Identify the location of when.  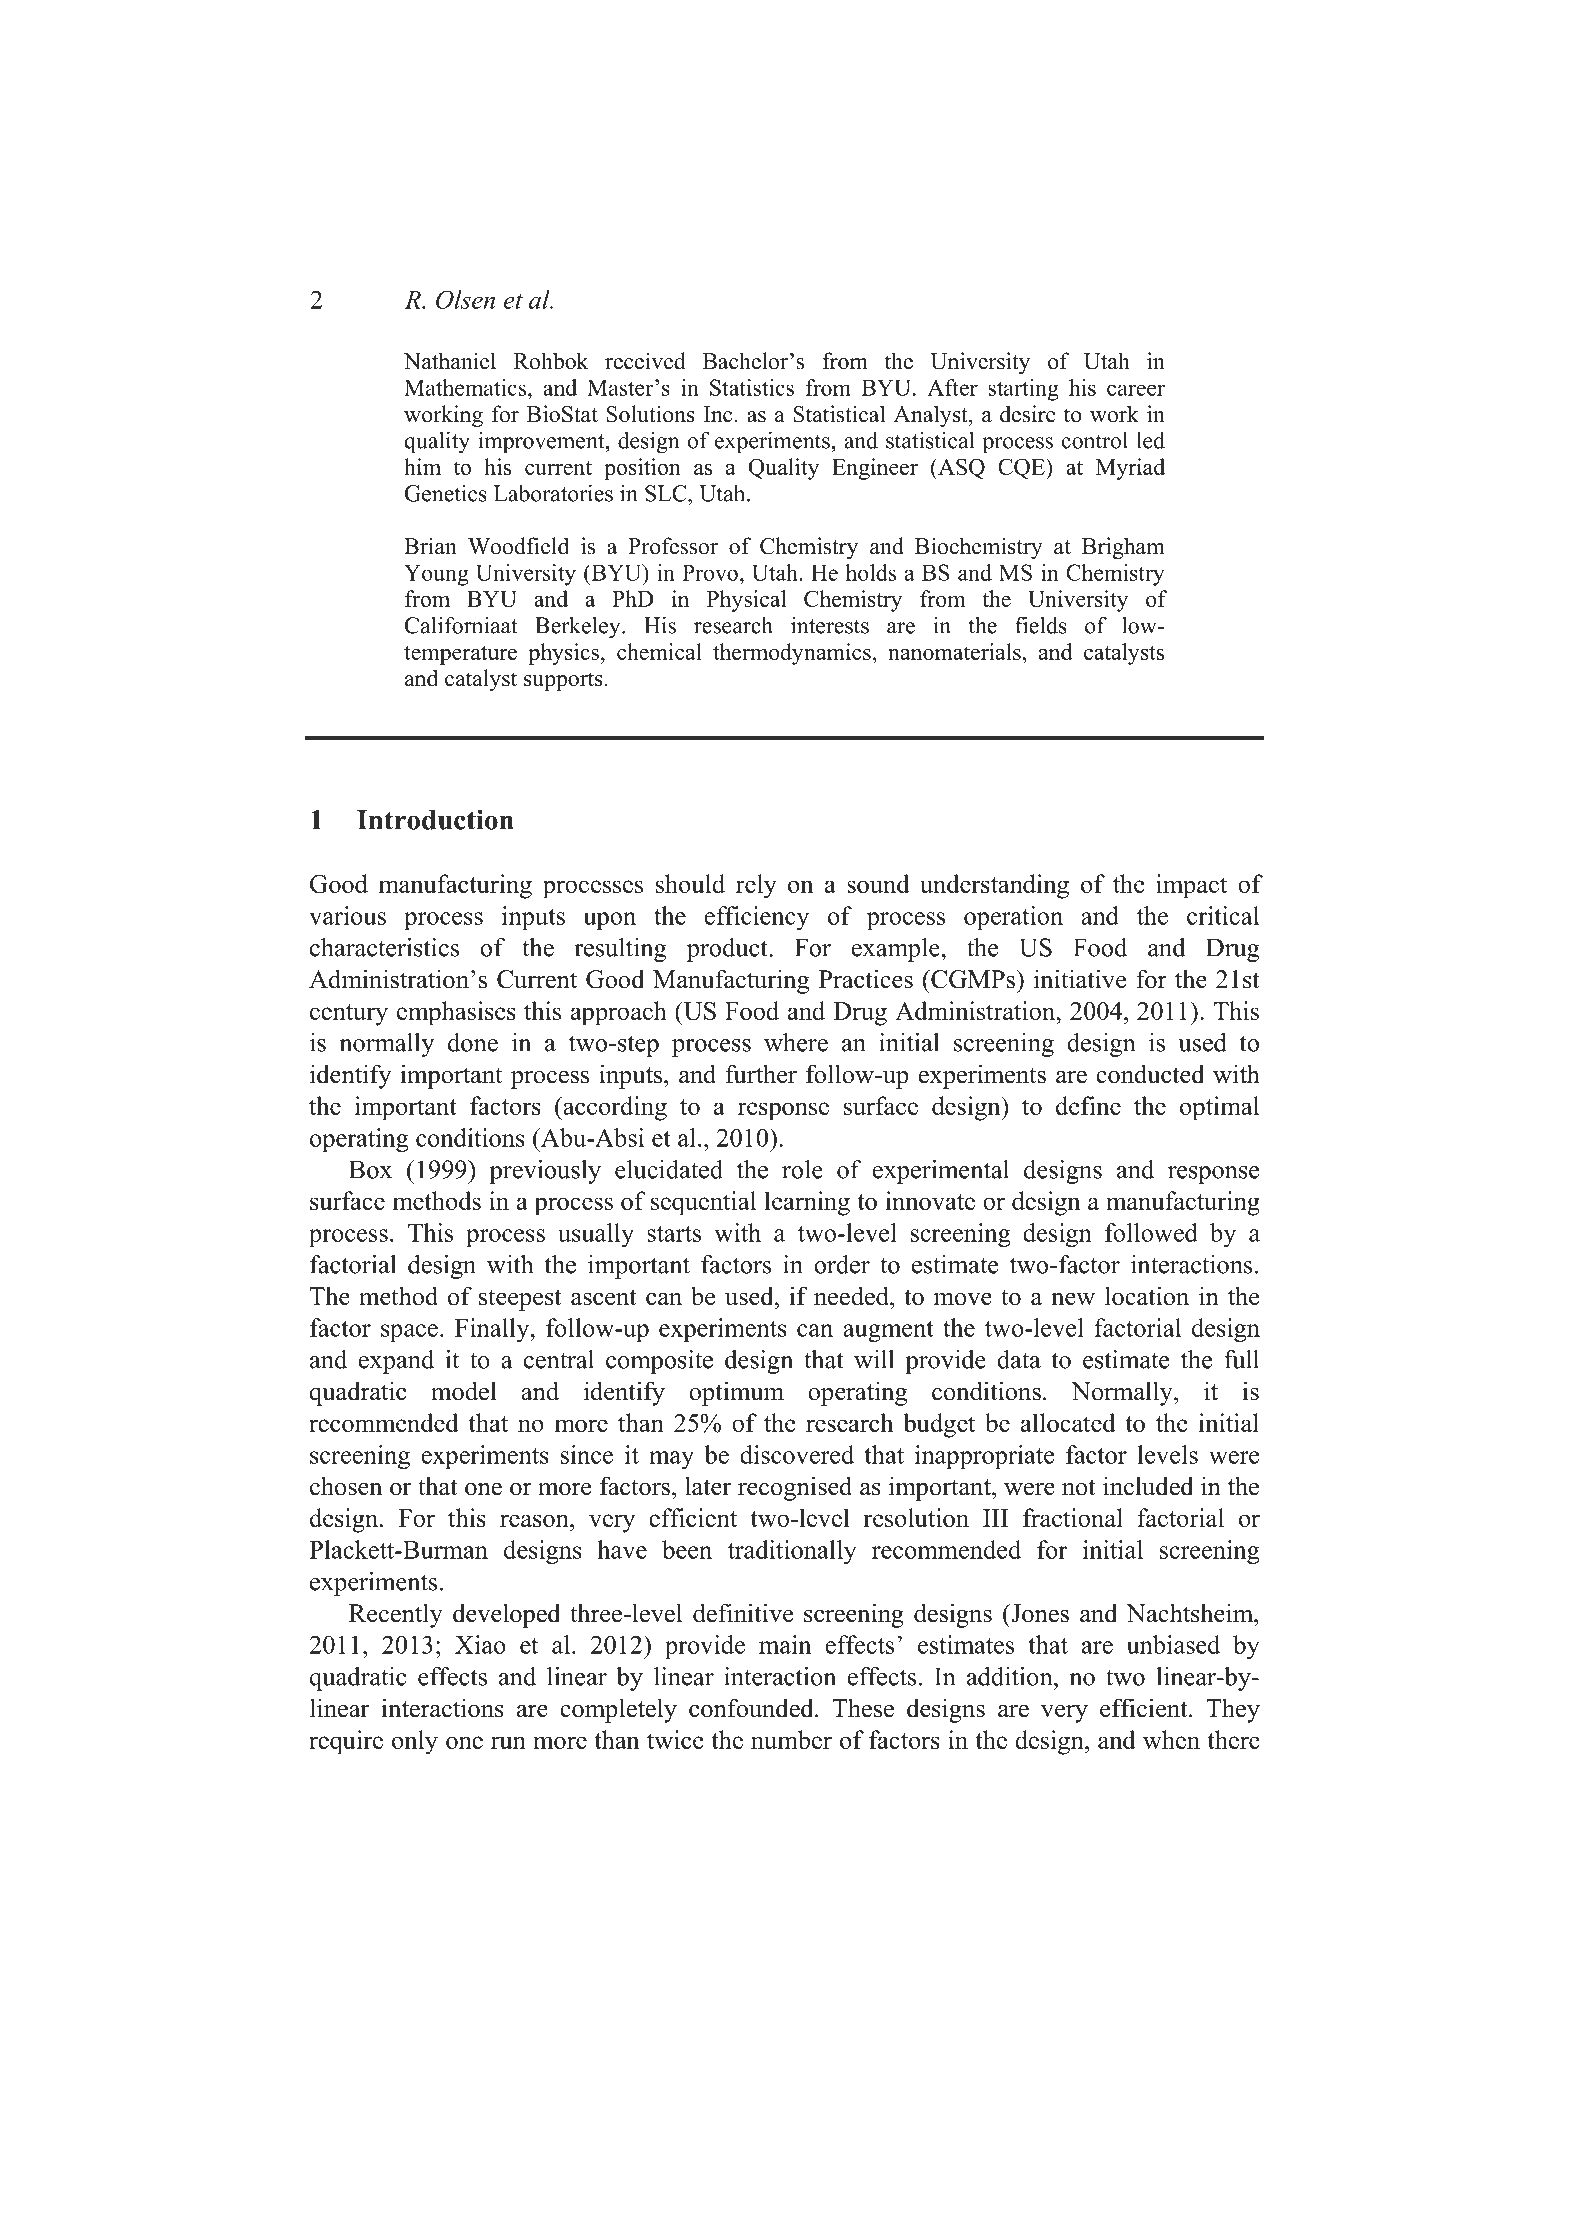
(1171, 1739).
